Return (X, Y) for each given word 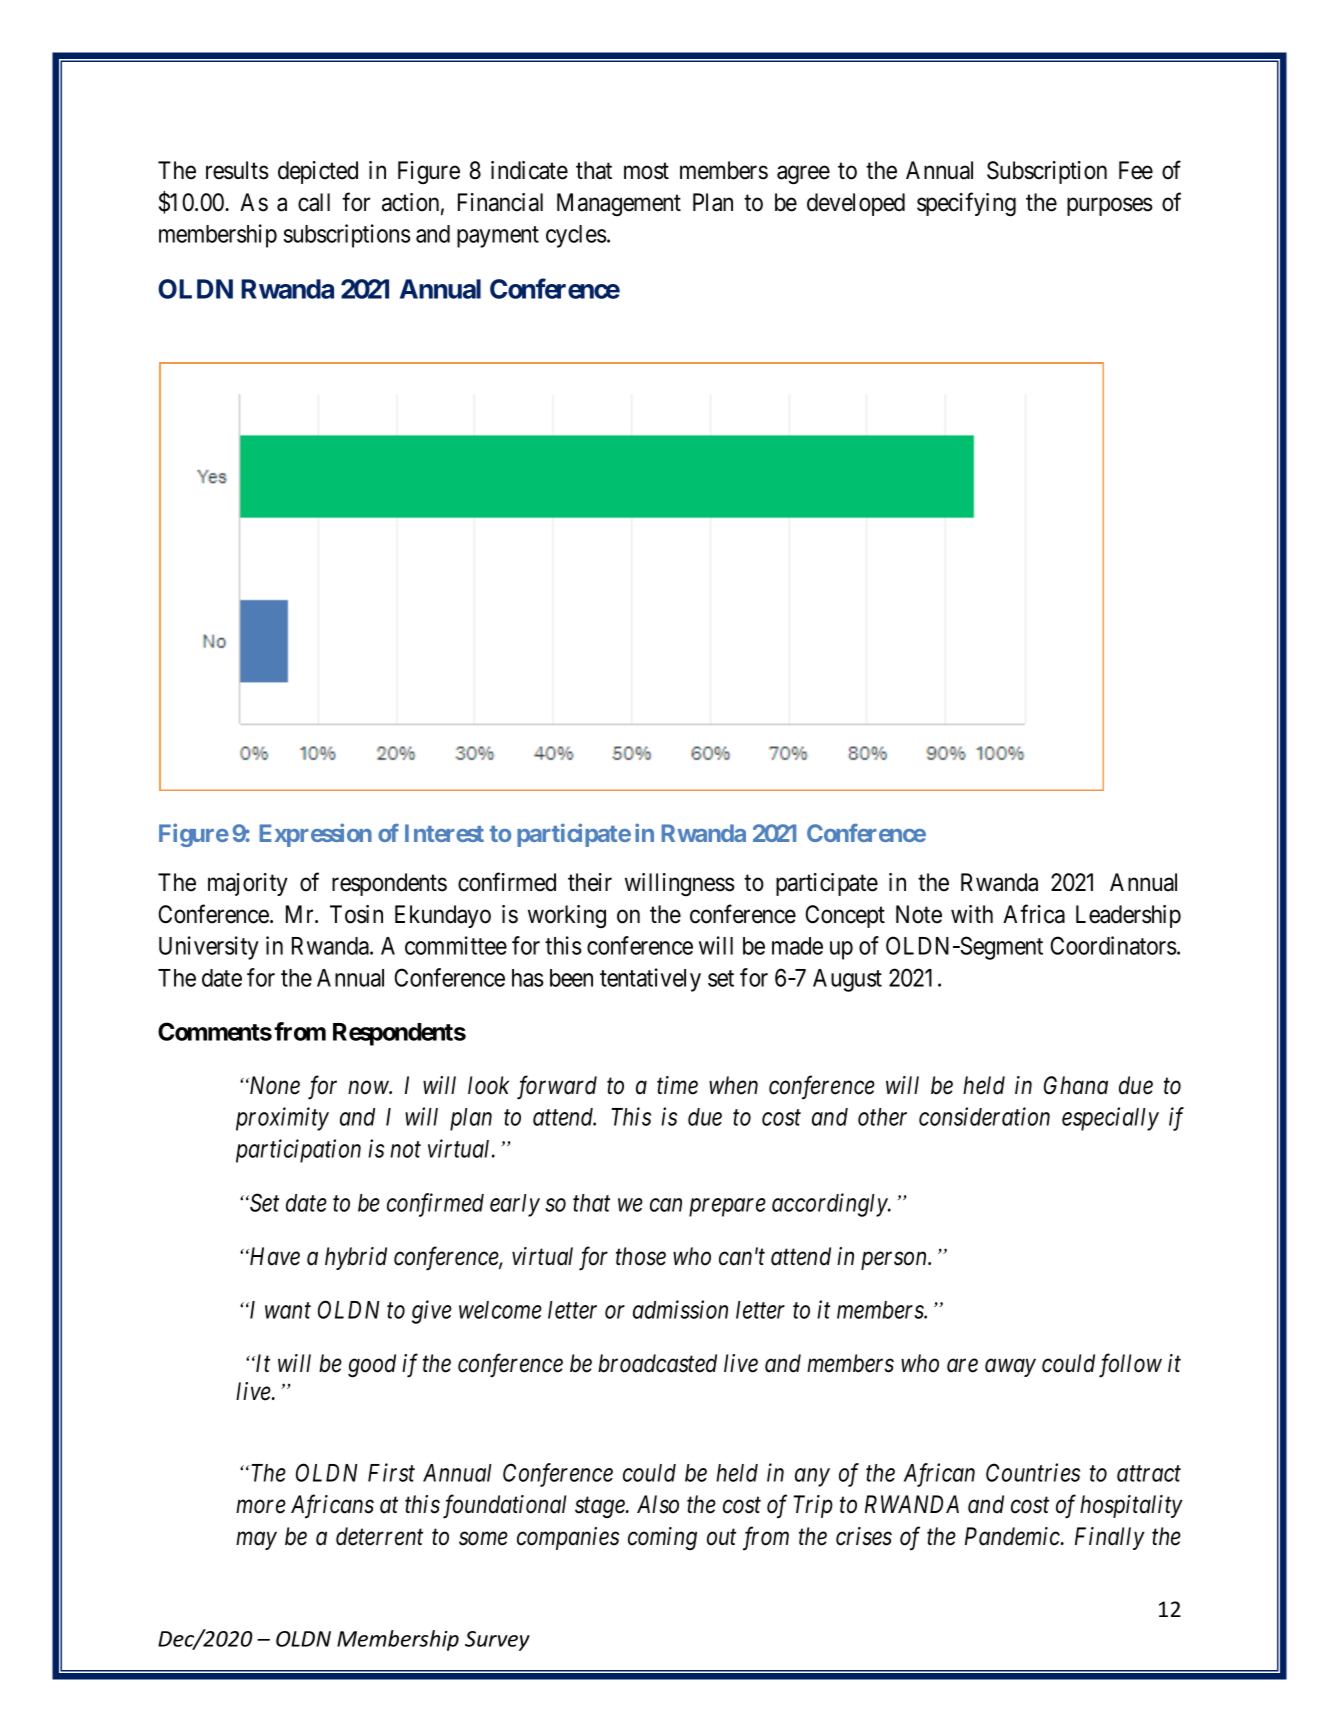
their (590, 882)
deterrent (379, 1536)
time (677, 1085)
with (972, 914)
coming (662, 1538)
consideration (984, 1116)
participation (298, 1151)
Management (619, 204)
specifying (966, 204)
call (314, 202)
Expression (315, 835)
